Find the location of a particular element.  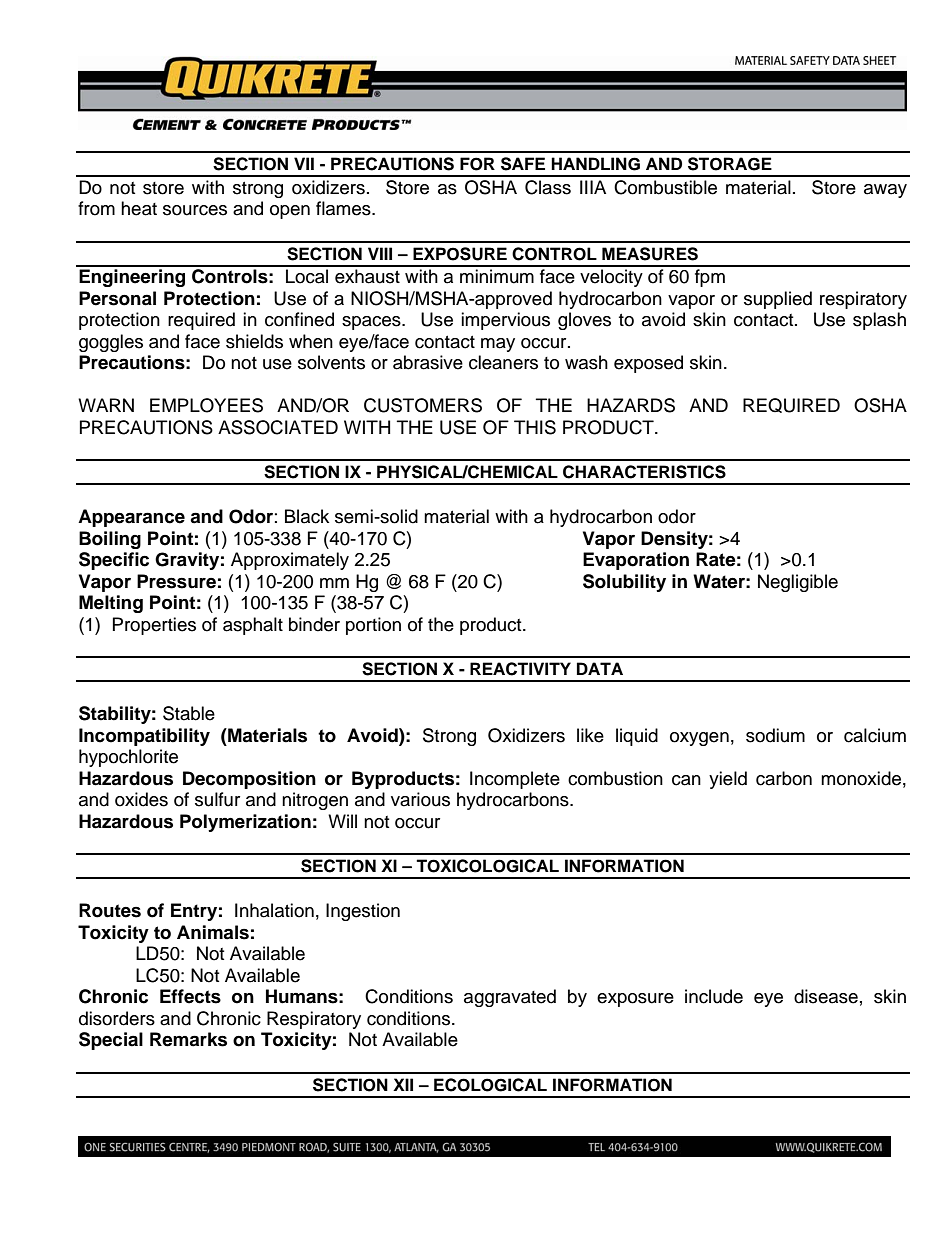

Negligible is located at coordinates (798, 583).
